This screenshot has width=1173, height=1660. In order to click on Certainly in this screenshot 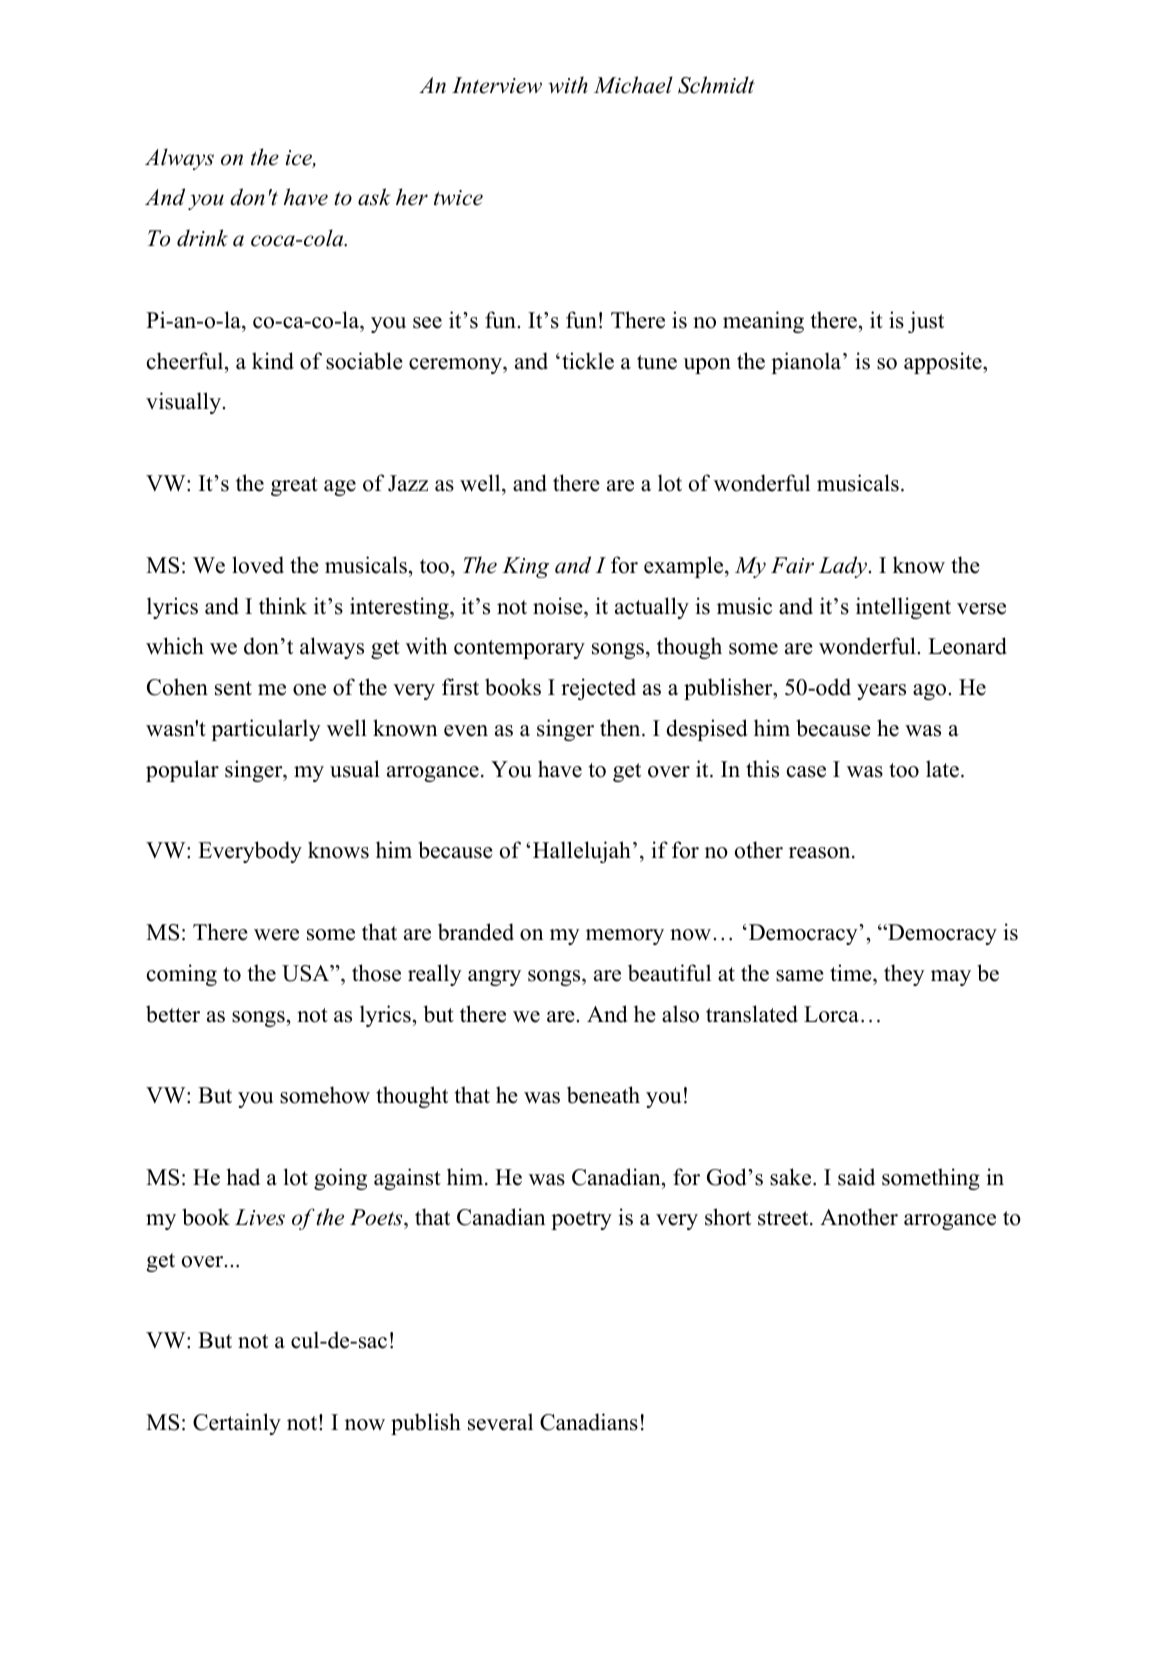, I will do `click(237, 1424)`.
